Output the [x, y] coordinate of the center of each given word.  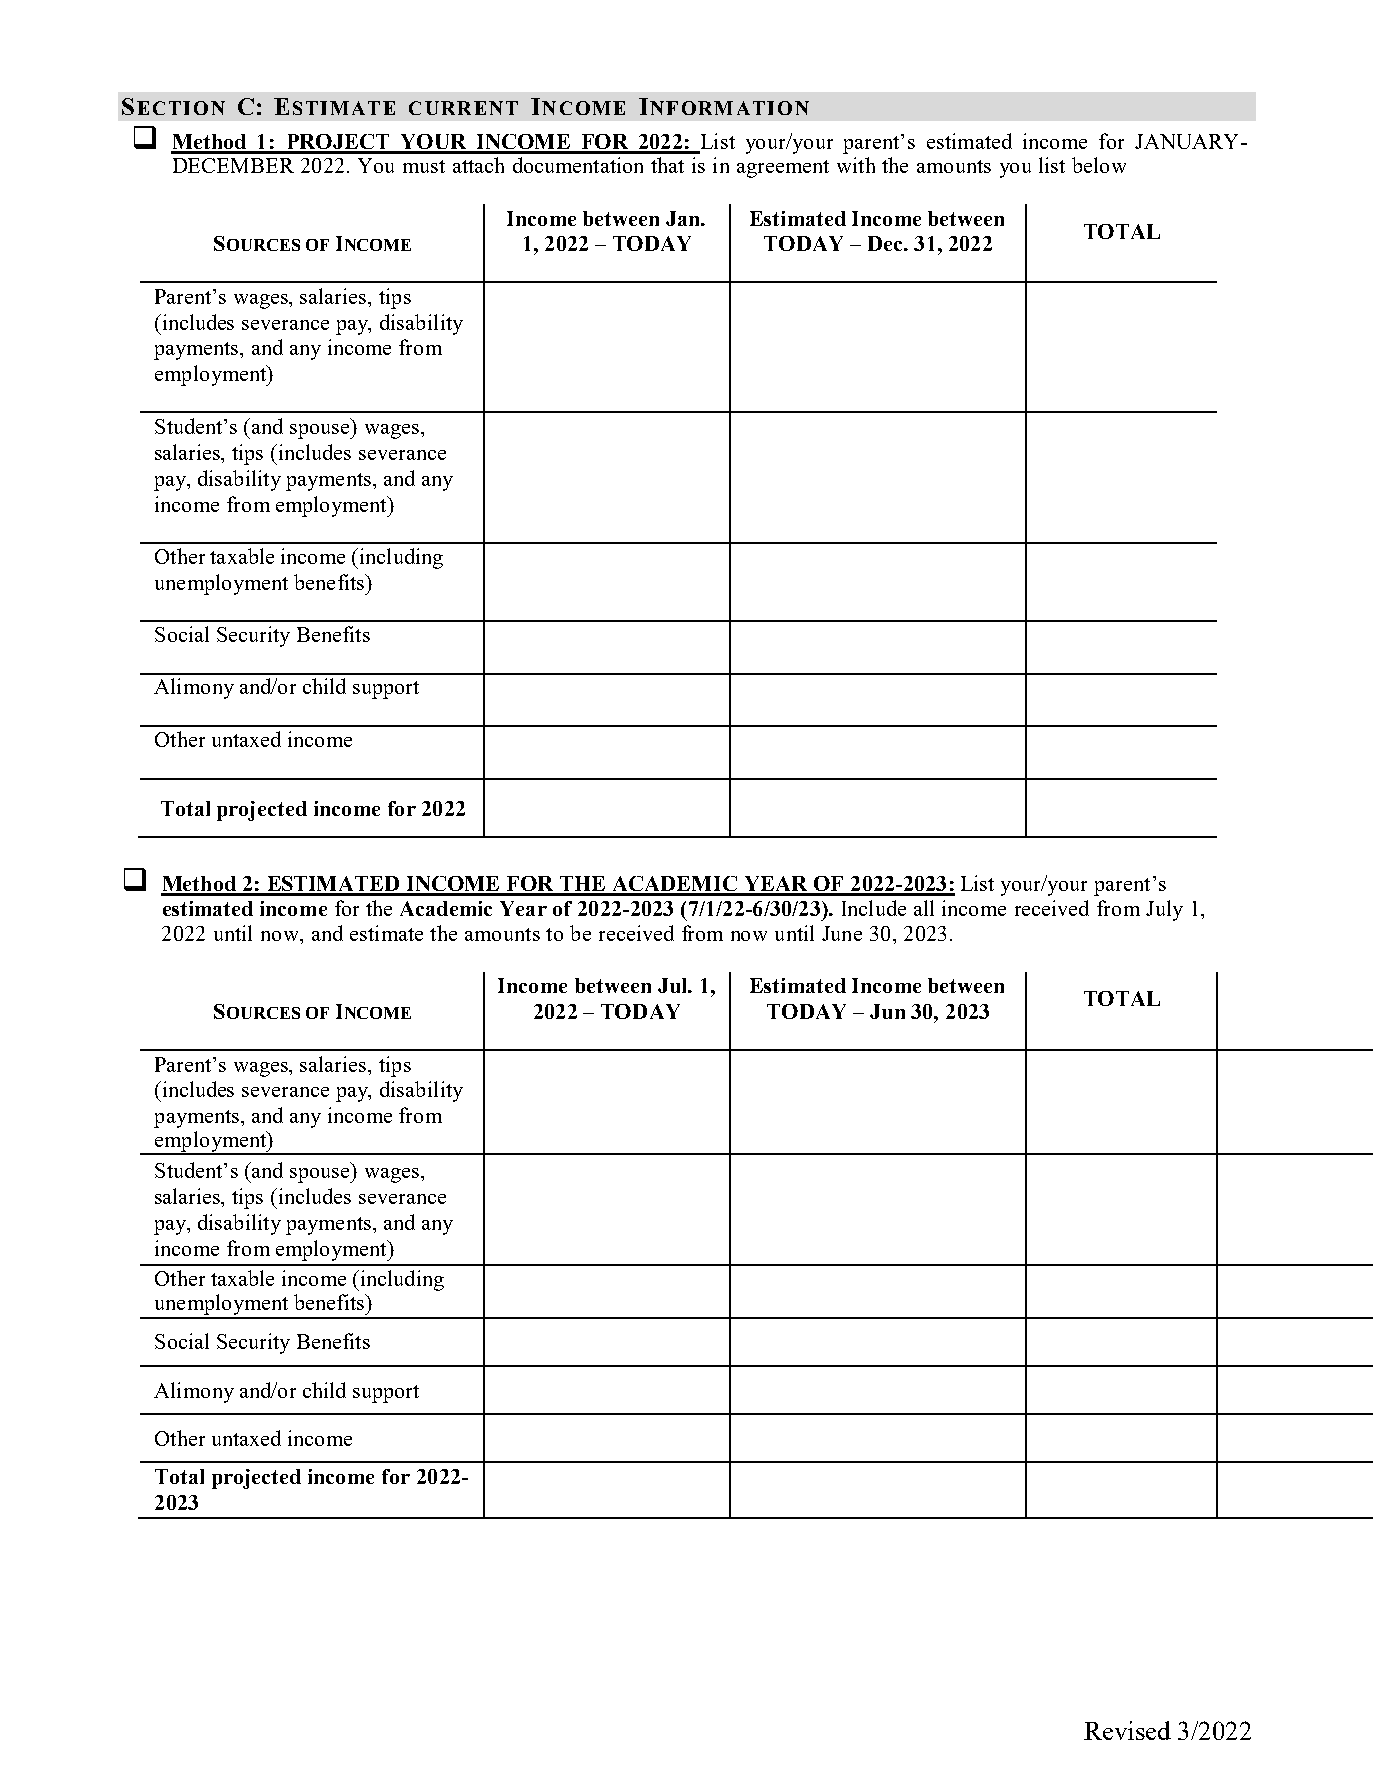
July [1164, 910]
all [924, 908]
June [842, 933]
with [856, 165]
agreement [783, 169]
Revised [1127, 1730]
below [1099, 165]
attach [478, 165]
